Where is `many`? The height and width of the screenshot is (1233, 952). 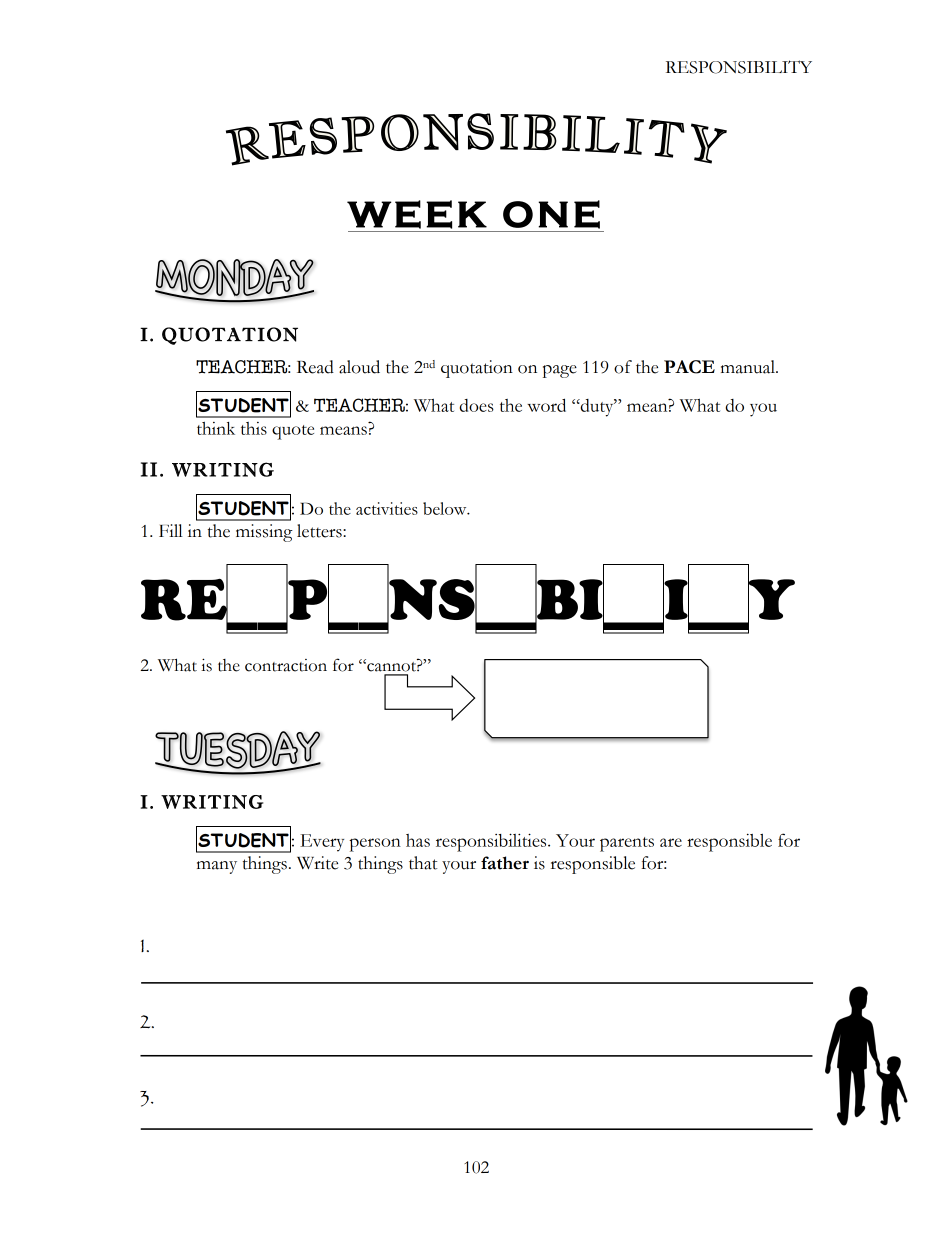 many is located at coordinates (217, 867).
